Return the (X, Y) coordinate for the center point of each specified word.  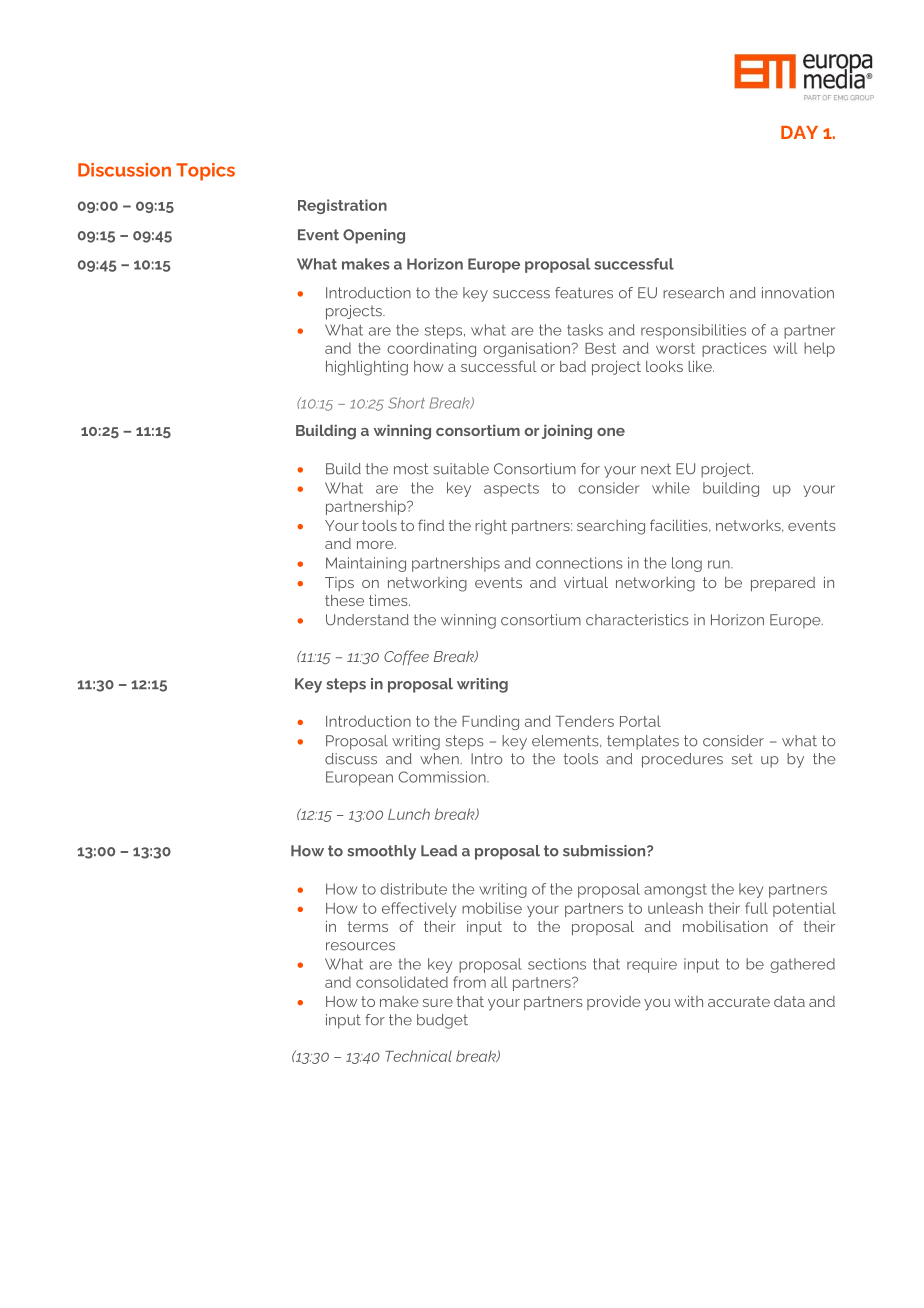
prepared (783, 584)
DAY (799, 132)
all (499, 982)
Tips (339, 584)
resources (360, 946)
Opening (374, 236)
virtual (586, 582)
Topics (205, 172)
